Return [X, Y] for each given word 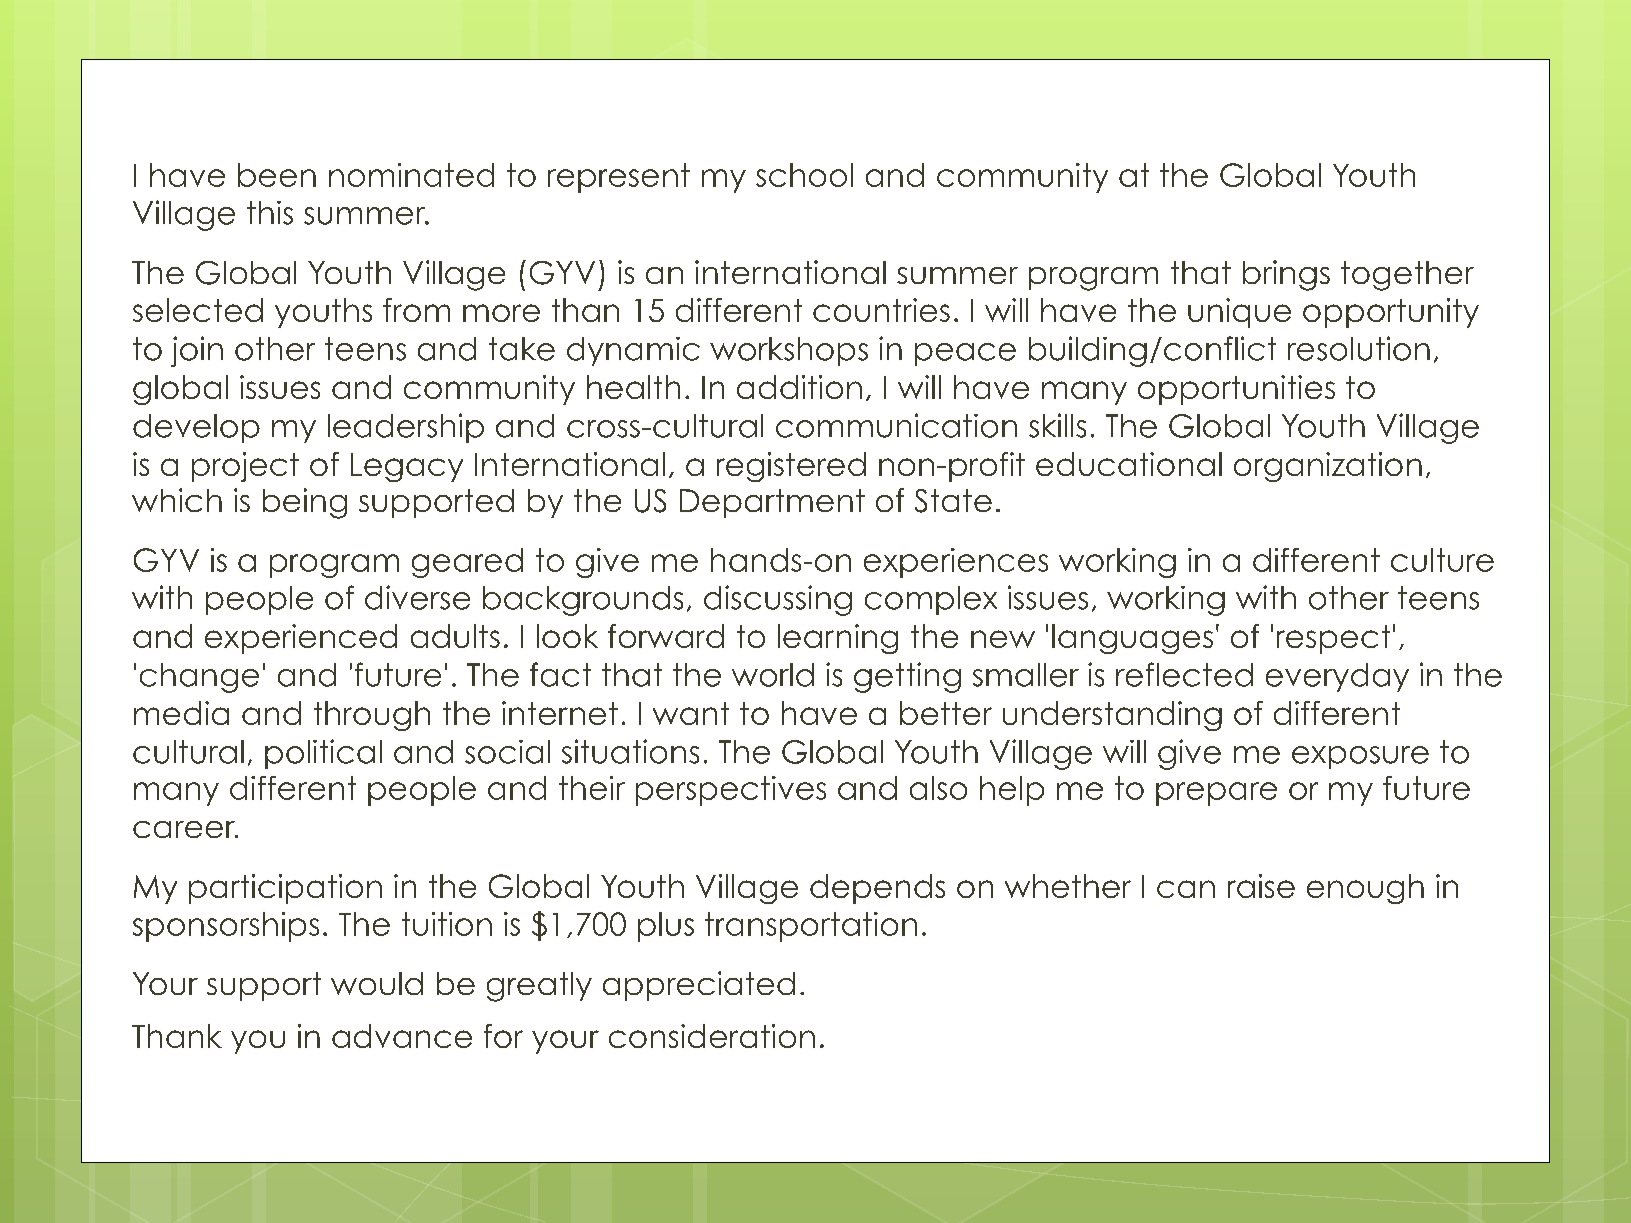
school [804, 175]
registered [791, 467]
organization [1328, 467]
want [691, 713]
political [323, 754]
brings [1286, 275]
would [377, 983]
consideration [712, 1036]
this [270, 213]
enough [1365, 889]
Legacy [407, 467]
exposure [1360, 757]
